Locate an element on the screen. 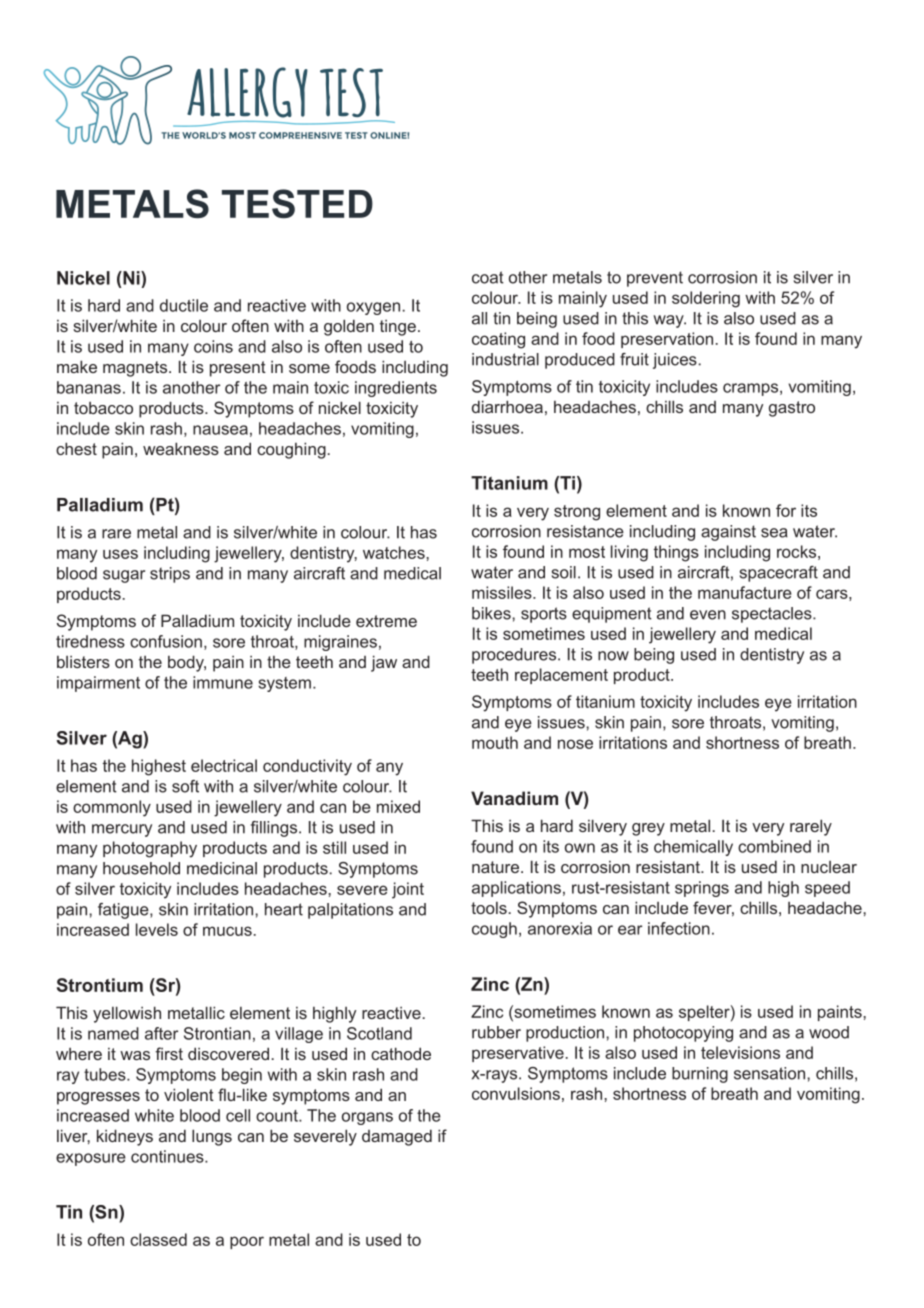  diarrhoea is located at coordinates (507, 406).
